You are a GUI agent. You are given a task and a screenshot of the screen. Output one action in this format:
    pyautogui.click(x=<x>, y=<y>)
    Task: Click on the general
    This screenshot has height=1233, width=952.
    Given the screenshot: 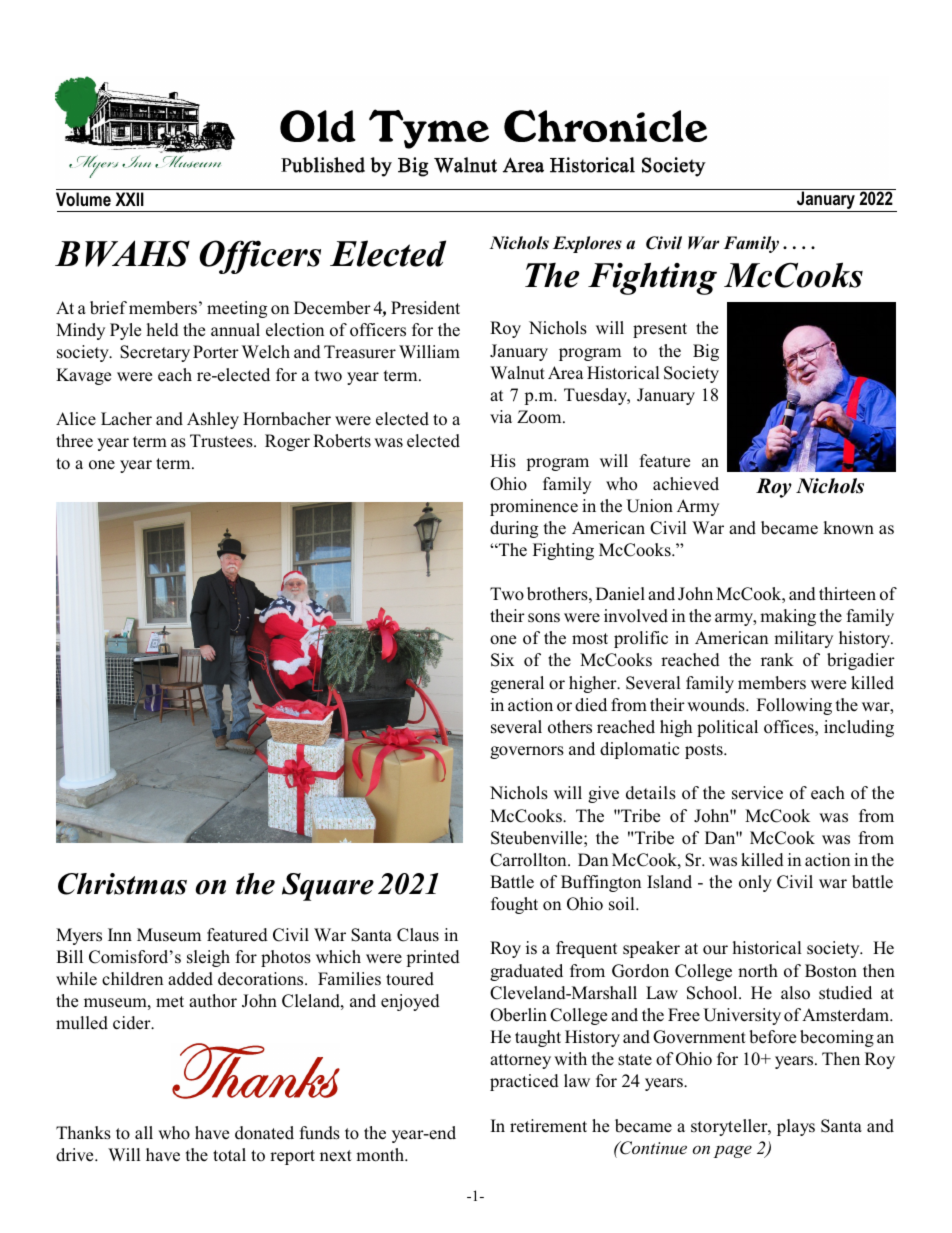 What is the action you would take?
    pyautogui.click(x=517, y=684)
